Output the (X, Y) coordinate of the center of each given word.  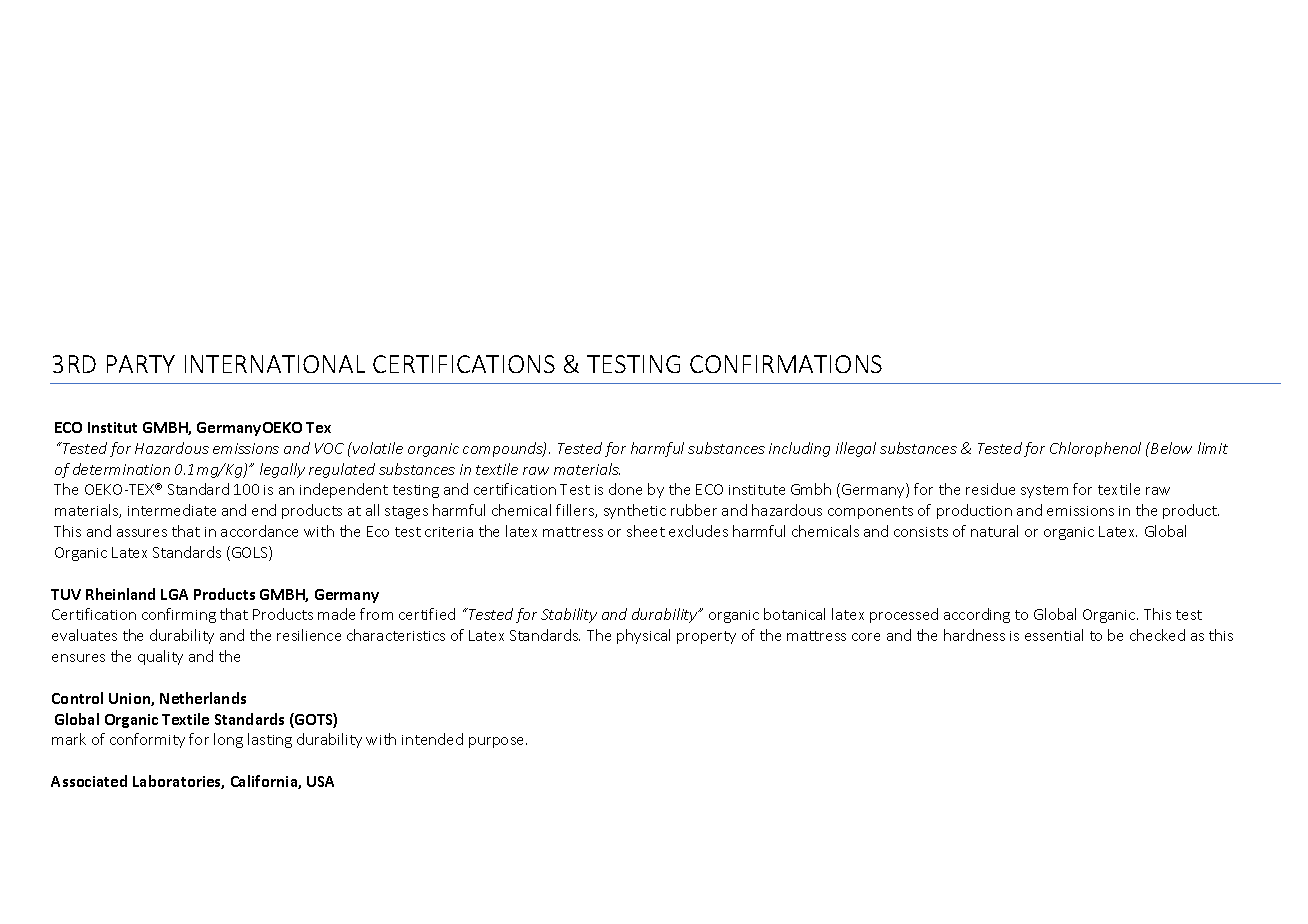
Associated (89, 781)
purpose (498, 742)
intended (432, 739)
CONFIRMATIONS (786, 364)
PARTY (141, 364)
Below (1170, 448)
